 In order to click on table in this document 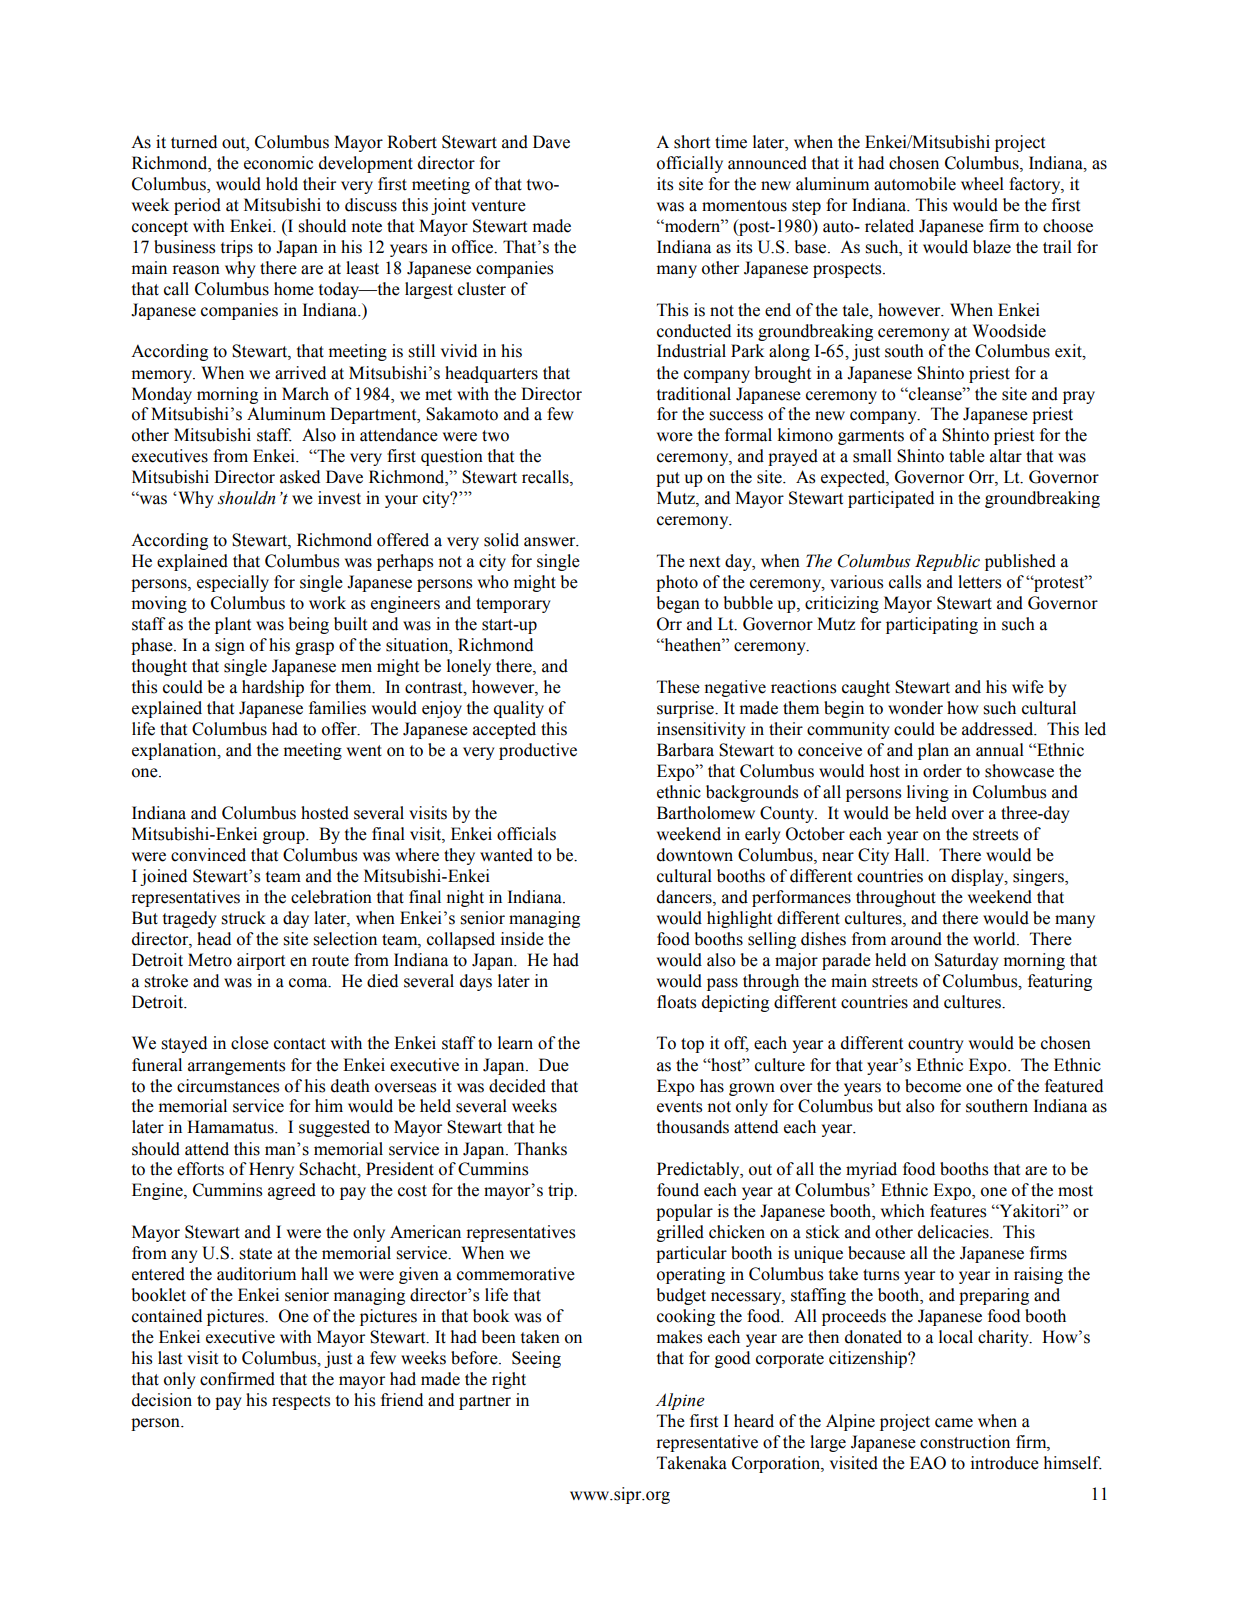, I will do `click(967, 456)`.
